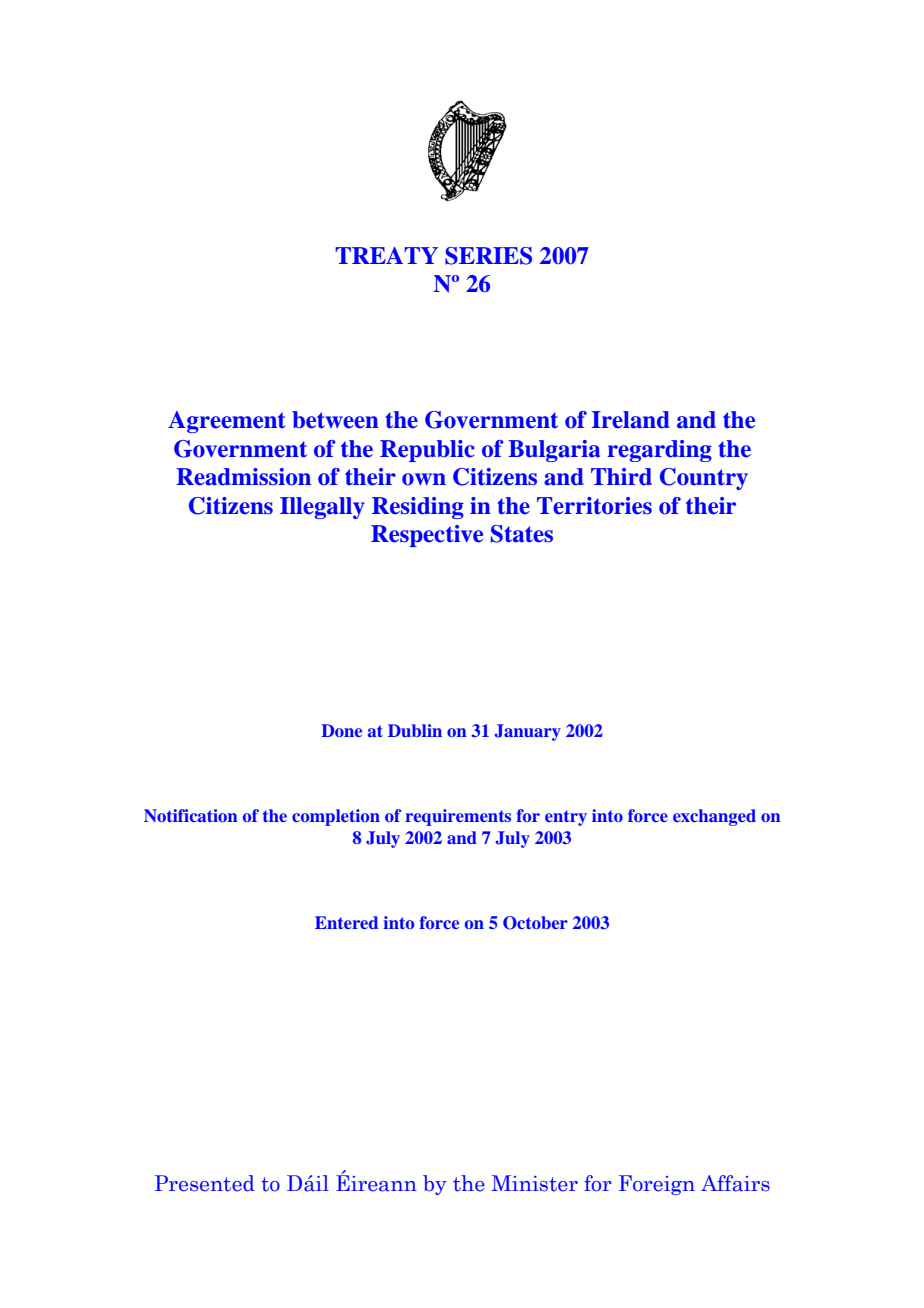 The image size is (924, 1308). What do you see at coordinates (427, 536) in the document?
I see `Respective` at bounding box center [427, 536].
